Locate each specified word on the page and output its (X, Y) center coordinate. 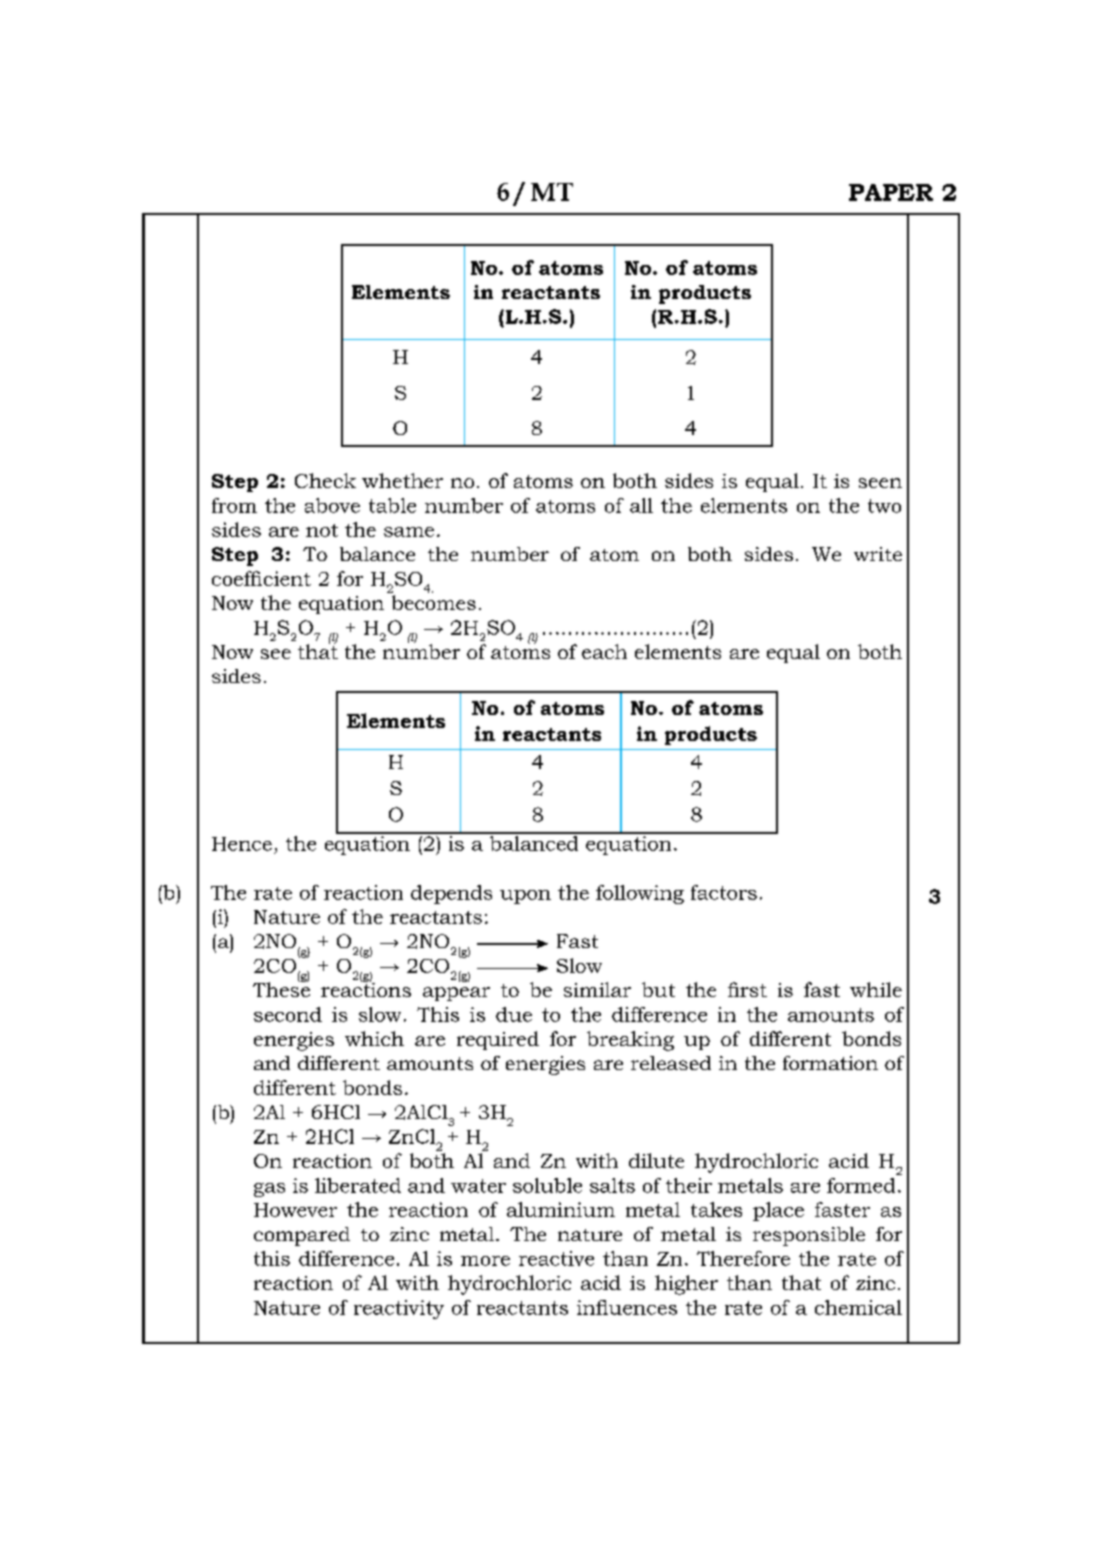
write (878, 554)
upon (525, 897)
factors (724, 892)
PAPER (891, 192)
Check (325, 480)
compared (302, 1236)
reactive (556, 1258)
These (281, 988)
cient (286, 578)
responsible (809, 1236)
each (604, 651)
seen (880, 483)
